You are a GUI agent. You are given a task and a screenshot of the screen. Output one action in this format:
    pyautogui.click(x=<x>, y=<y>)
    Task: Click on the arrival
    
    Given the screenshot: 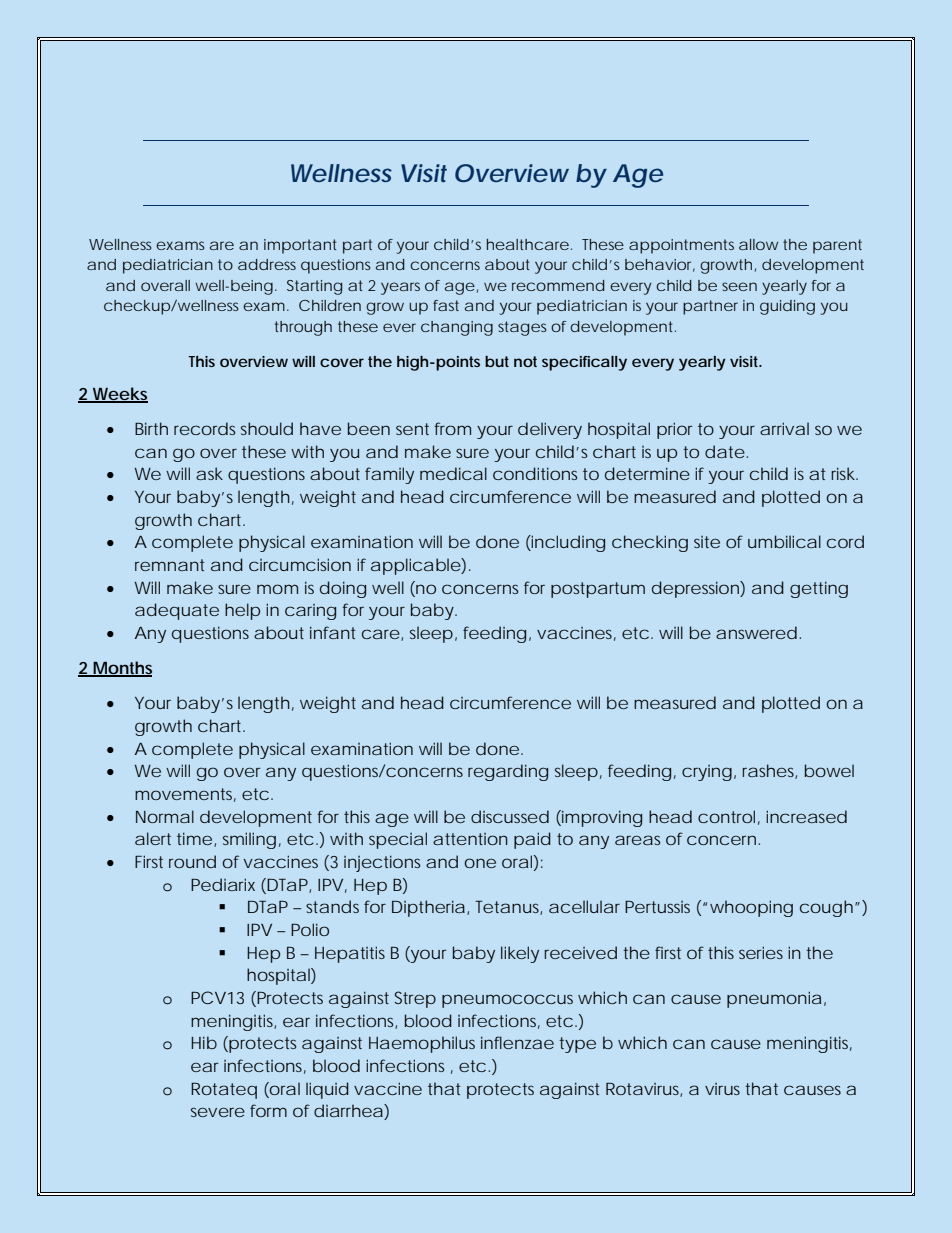 What is the action you would take?
    pyautogui.click(x=784, y=428)
